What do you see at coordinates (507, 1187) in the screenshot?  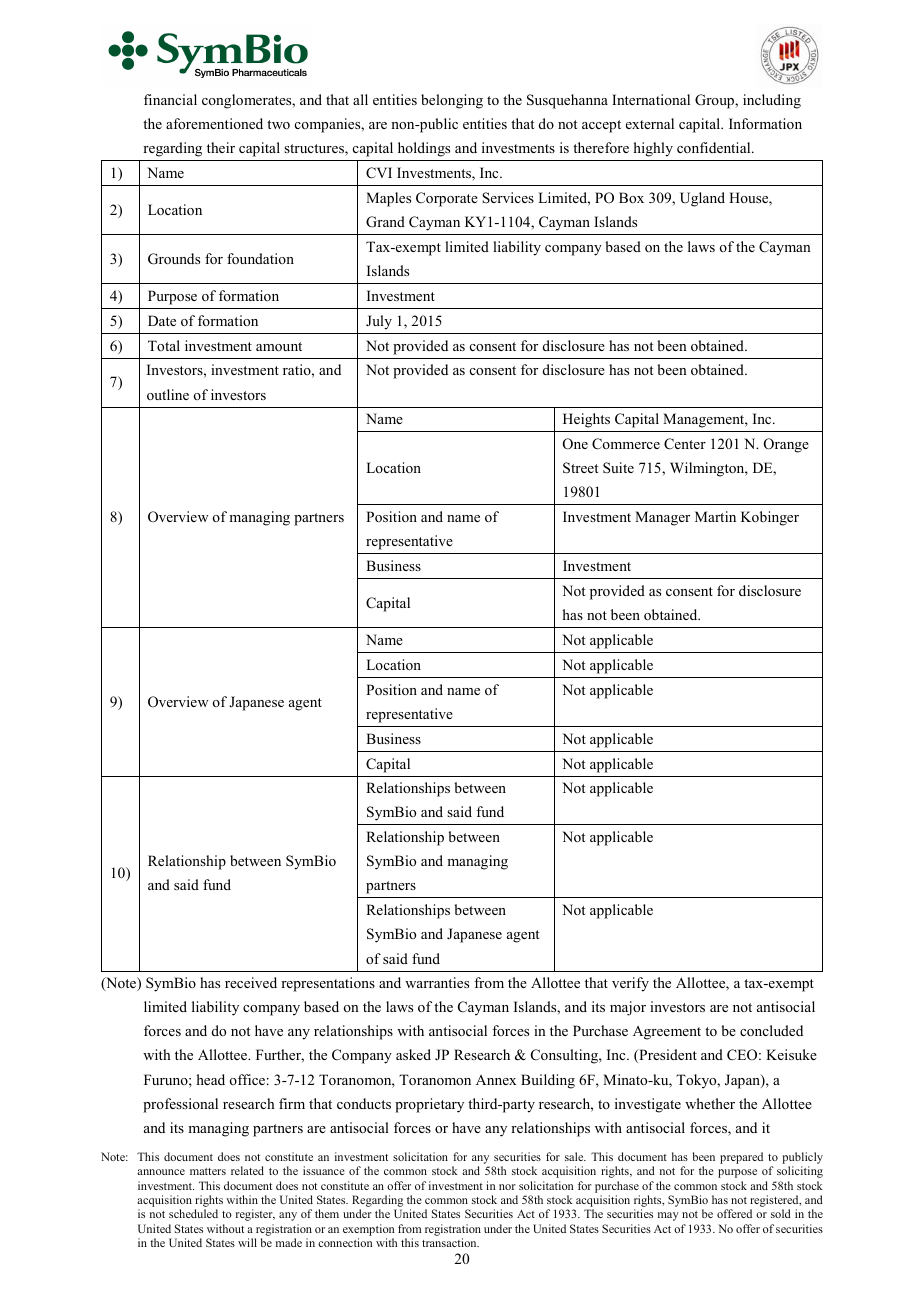 I see `nor` at bounding box center [507, 1187].
